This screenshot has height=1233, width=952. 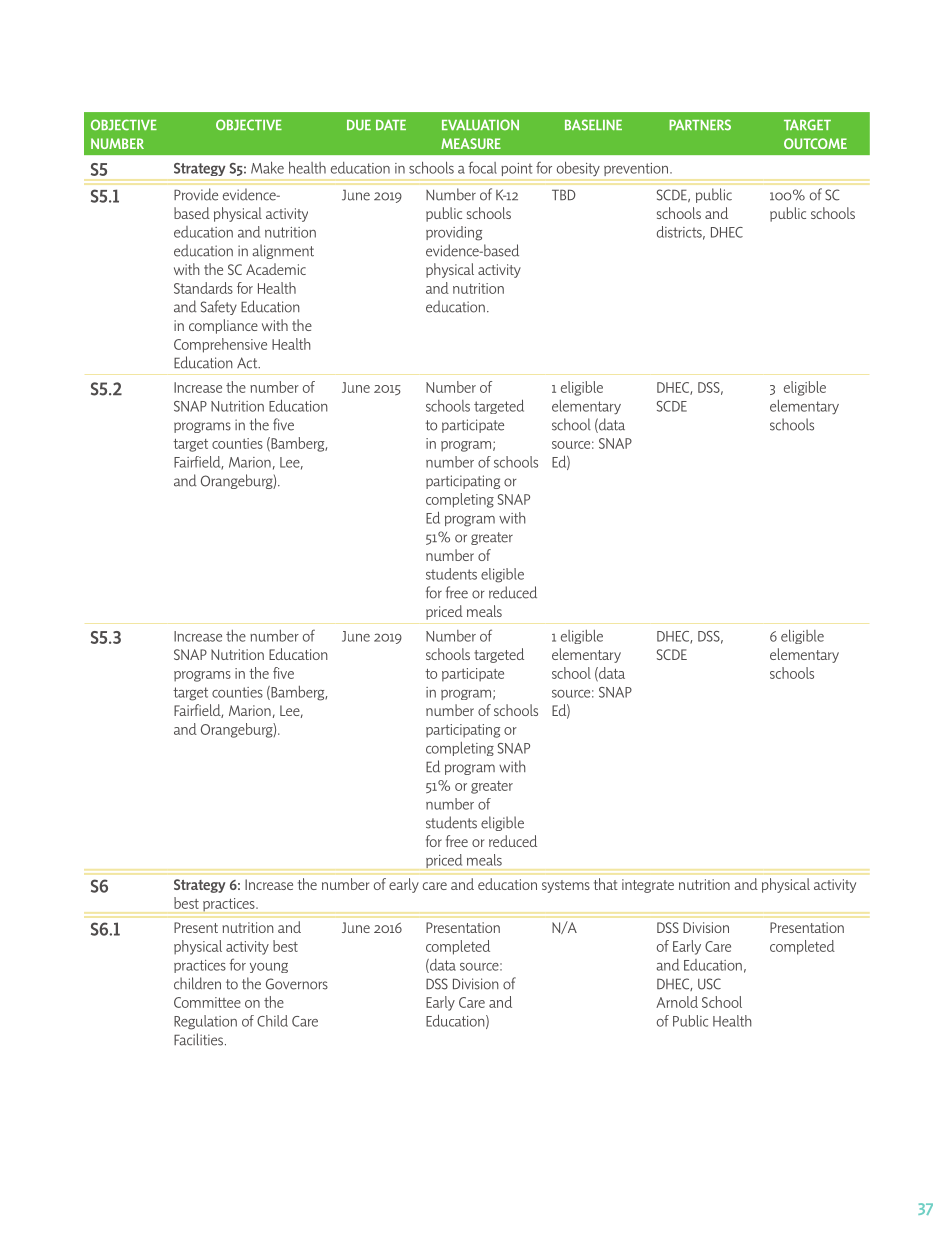 What do you see at coordinates (648, 886) in the screenshot?
I see `integrate` at bounding box center [648, 886].
